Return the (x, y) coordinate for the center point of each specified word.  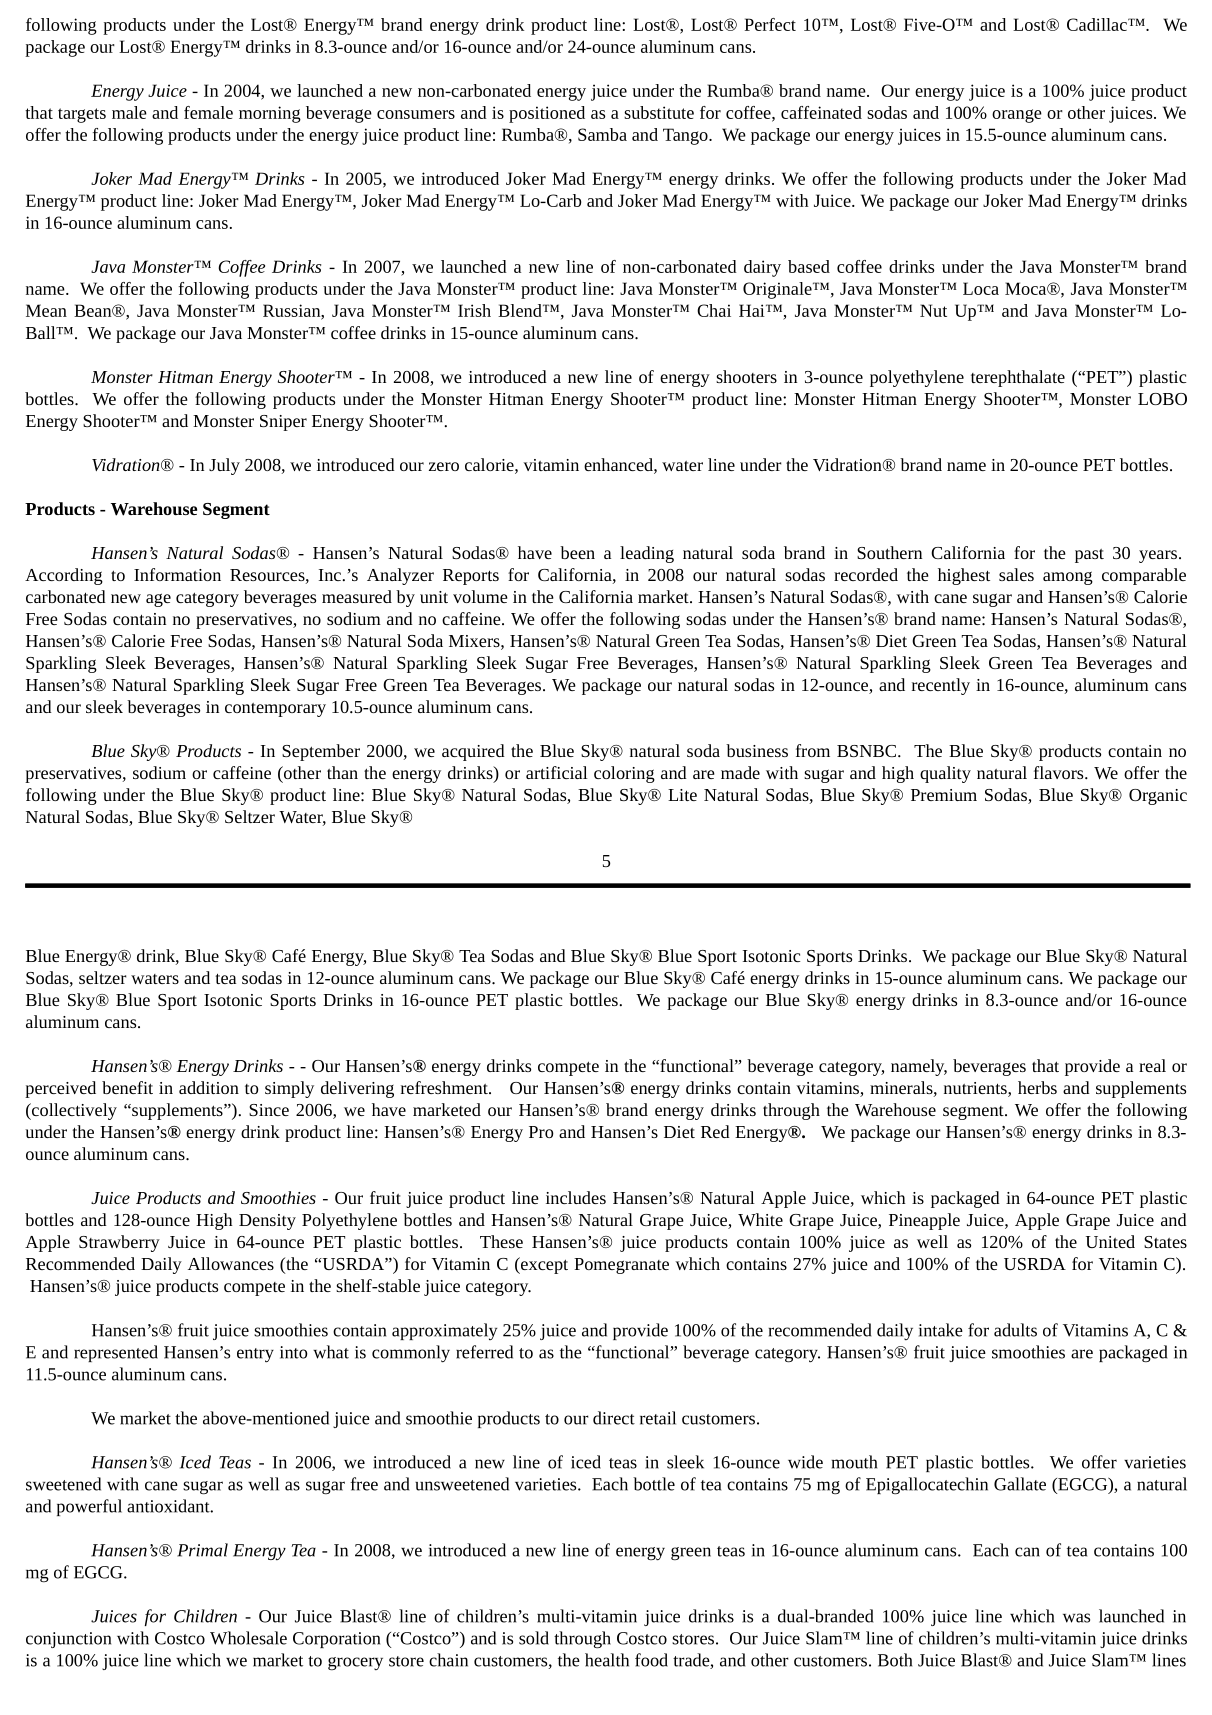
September (321, 752)
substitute (659, 112)
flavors (1060, 772)
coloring (624, 774)
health (607, 1660)
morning (270, 114)
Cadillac (1098, 24)
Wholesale (248, 1638)
